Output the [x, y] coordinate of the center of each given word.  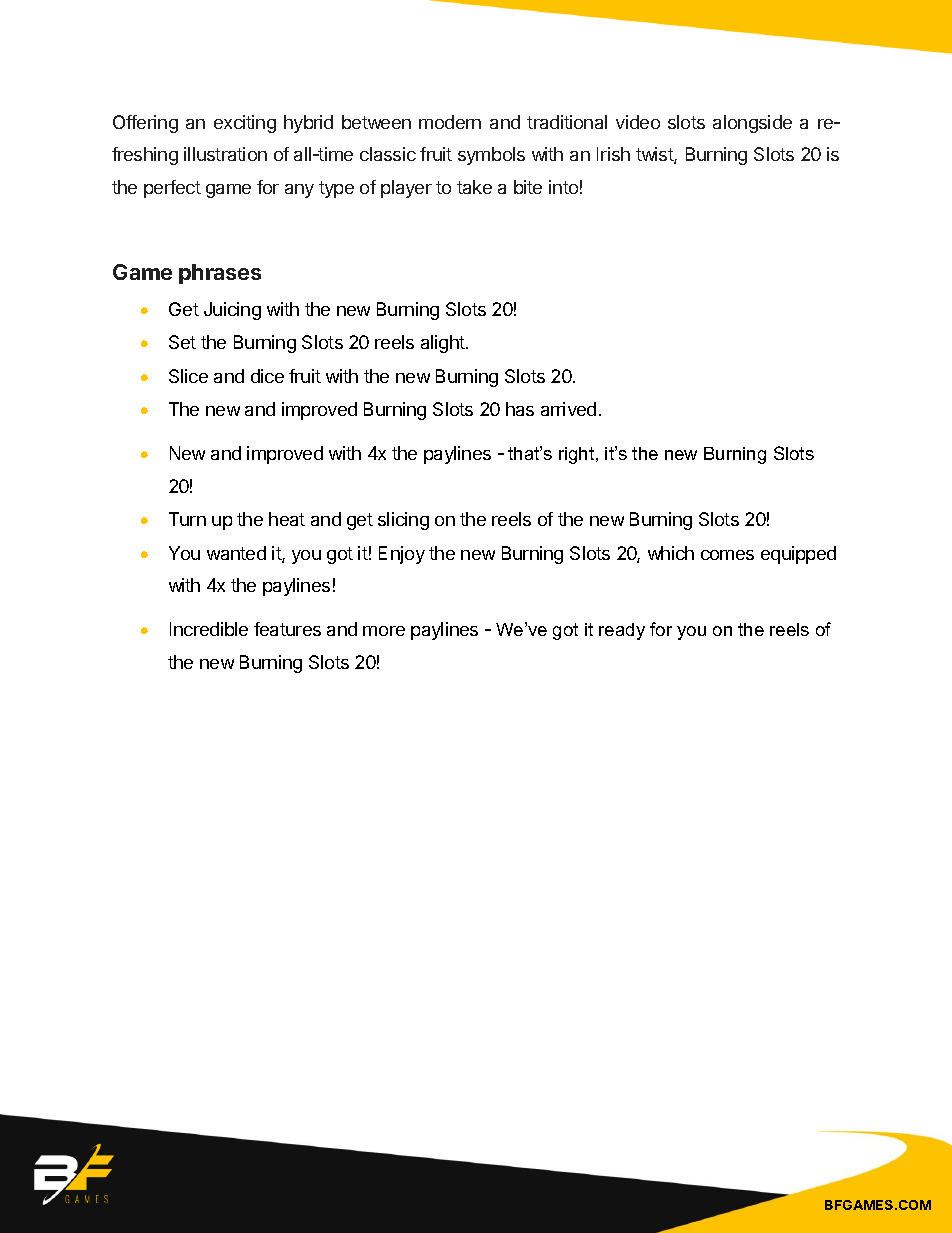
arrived [568, 409]
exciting [245, 124]
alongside [752, 124]
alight [444, 344]
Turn [187, 519]
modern [450, 122]
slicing [403, 521]
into [563, 187]
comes [727, 555]
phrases [220, 274]
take [474, 187]
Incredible [209, 629]
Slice [188, 376]
